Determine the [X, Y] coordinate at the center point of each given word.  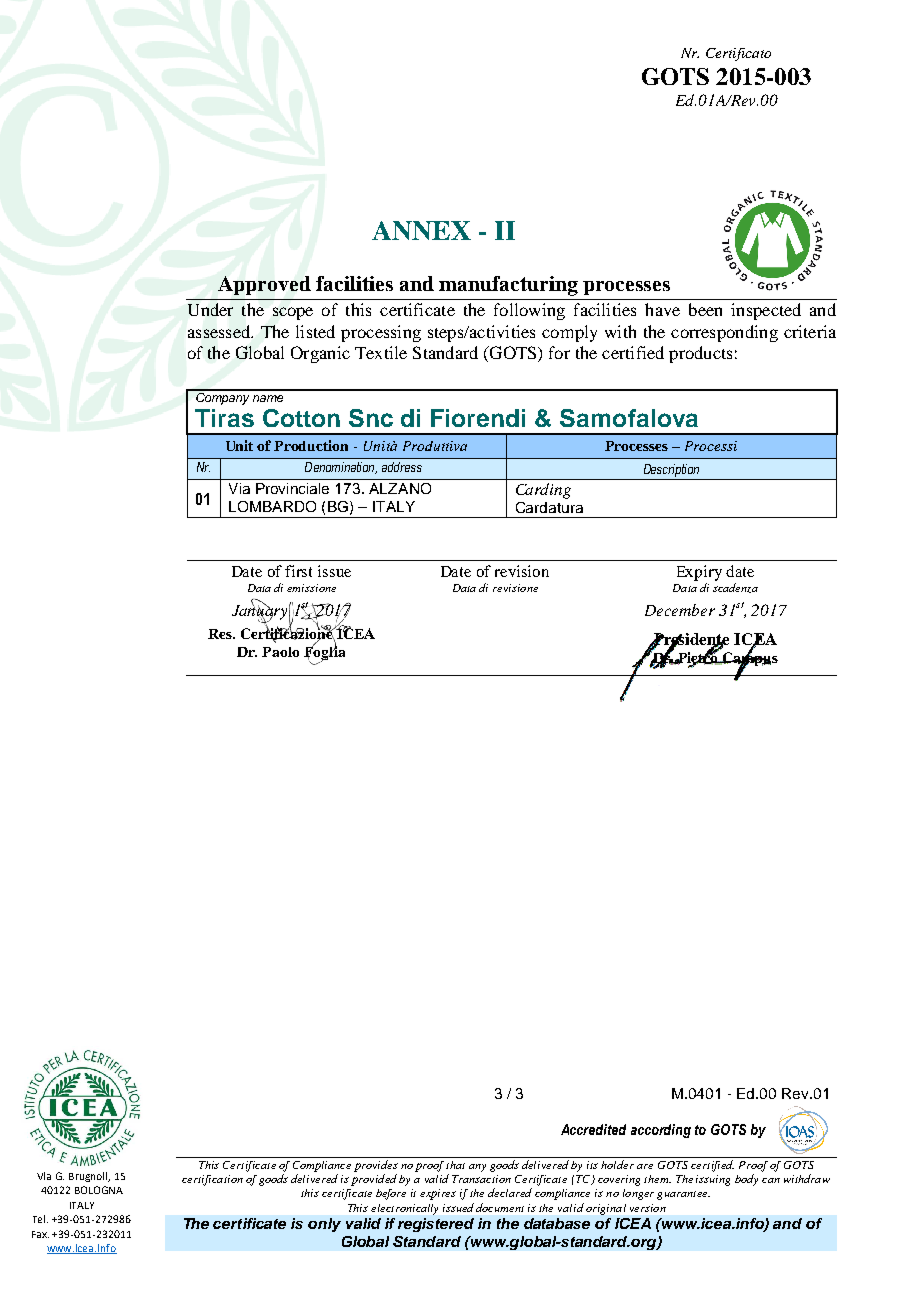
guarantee [683, 1195]
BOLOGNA [99, 1190]
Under [210, 309]
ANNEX [421, 230]
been [705, 309]
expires [438, 1194]
